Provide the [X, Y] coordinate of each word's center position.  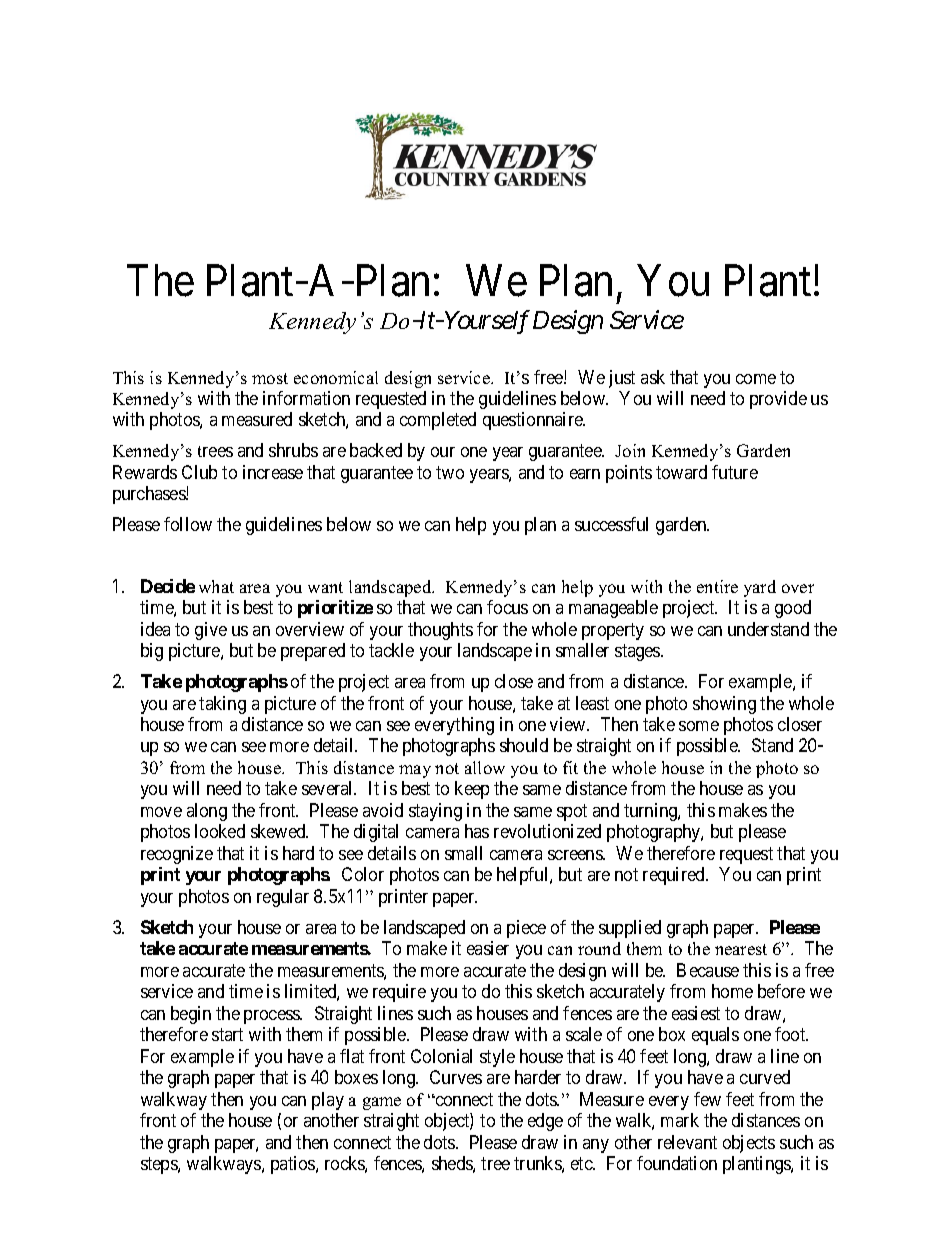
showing [724, 705]
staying [435, 812]
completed [438, 421]
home [732, 991]
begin [191, 1015]
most [270, 378]
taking [222, 705]
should [524, 745]
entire [717, 586]
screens [576, 855]
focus [507, 607]
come [756, 379]
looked [220, 831]
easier [488, 948]
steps [160, 1165]
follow [188, 524]
